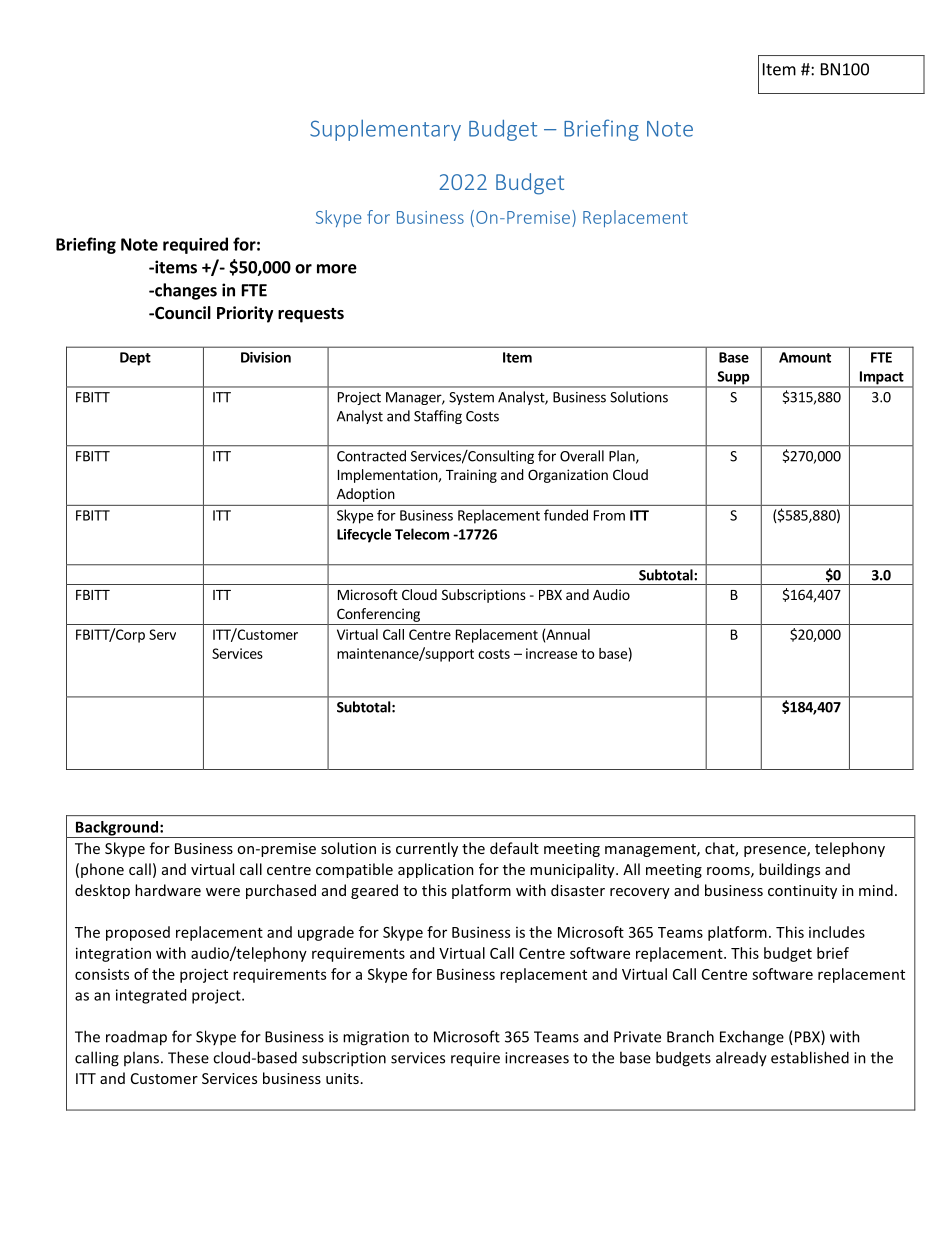  I want to click on established, so click(810, 1057).
